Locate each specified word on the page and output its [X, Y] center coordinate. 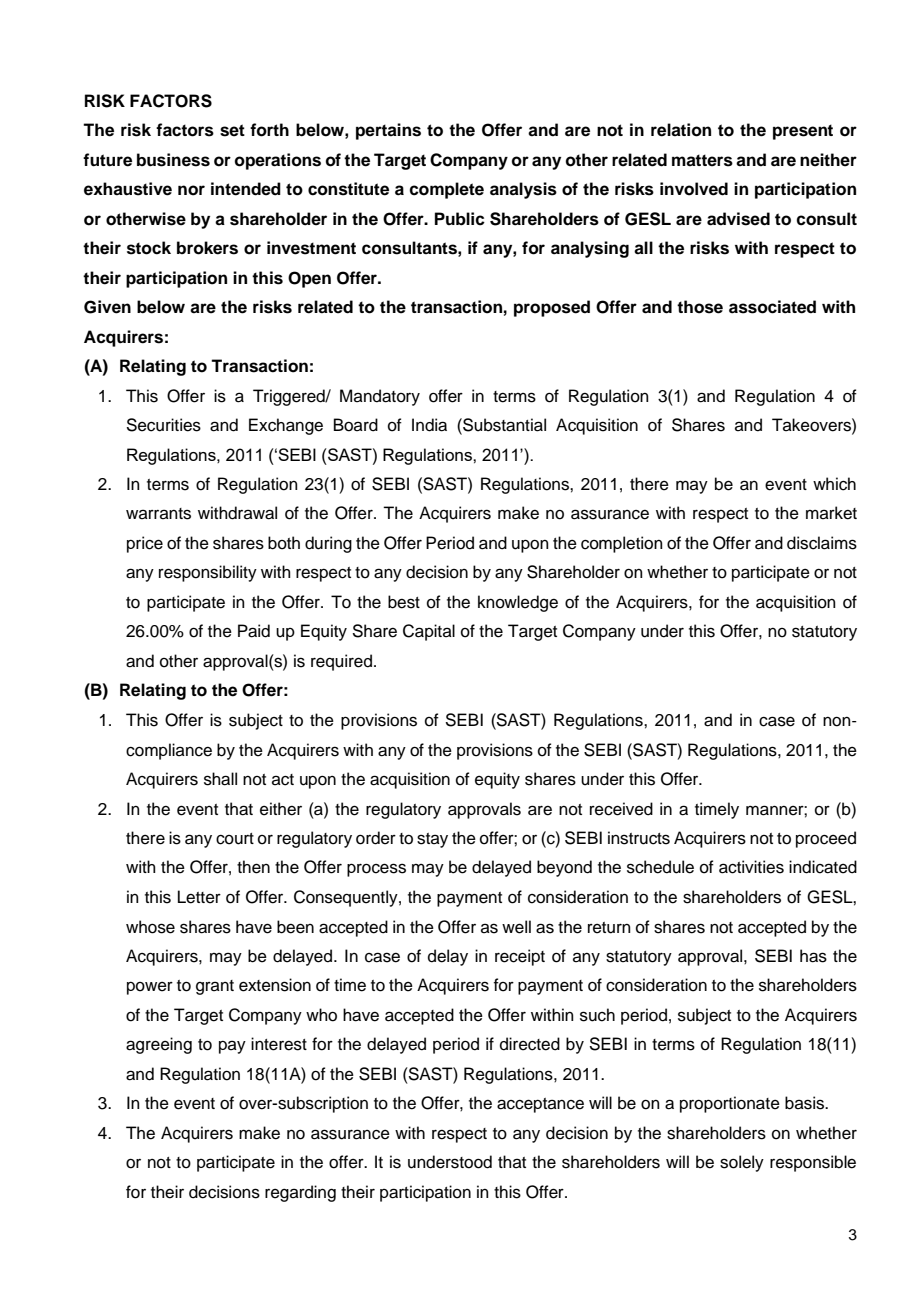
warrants [158, 514]
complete [446, 190]
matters [702, 160]
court [235, 839]
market [831, 513]
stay [432, 840]
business [173, 160]
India [429, 425]
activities [751, 867]
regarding [300, 1193]
